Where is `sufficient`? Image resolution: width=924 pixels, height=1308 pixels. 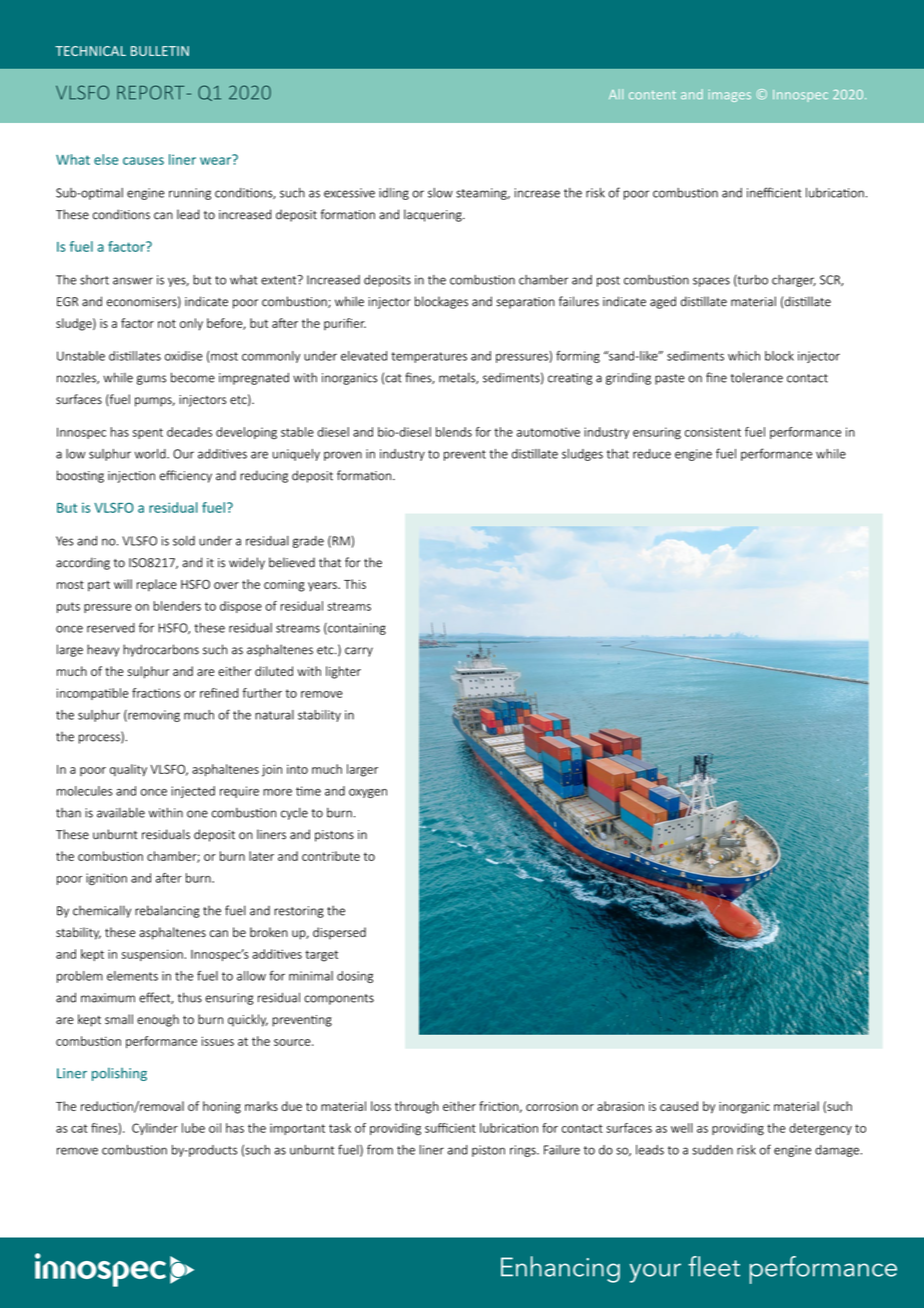 sufficient is located at coordinates (450, 1128).
